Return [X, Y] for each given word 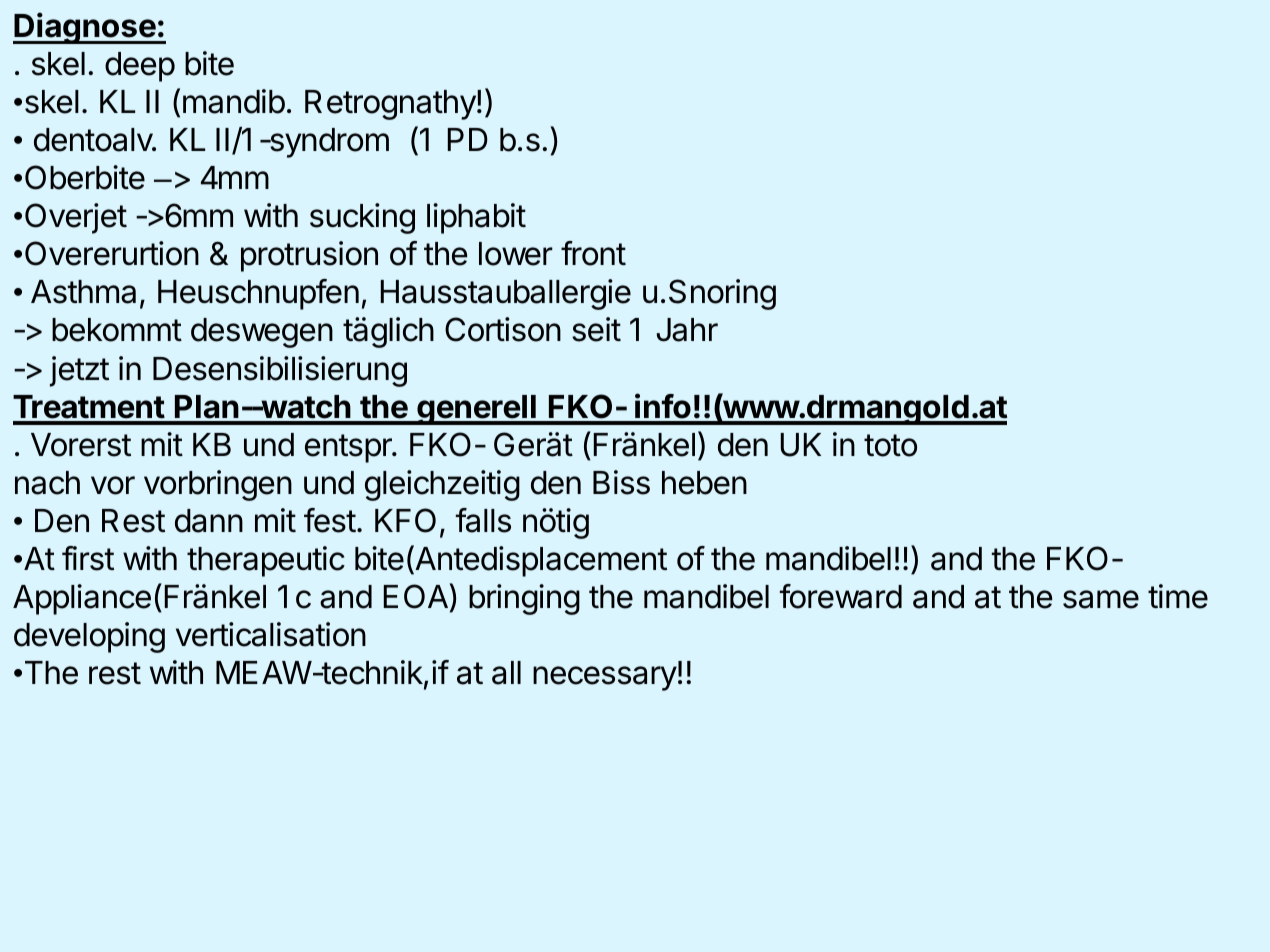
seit [596, 329]
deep [140, 67]
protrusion [309, 256]
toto [890, 445]
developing [89, 637]
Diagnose [85, 28]
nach [47, 483]
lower [516, 254]
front [593, 253]
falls [483, 520]
